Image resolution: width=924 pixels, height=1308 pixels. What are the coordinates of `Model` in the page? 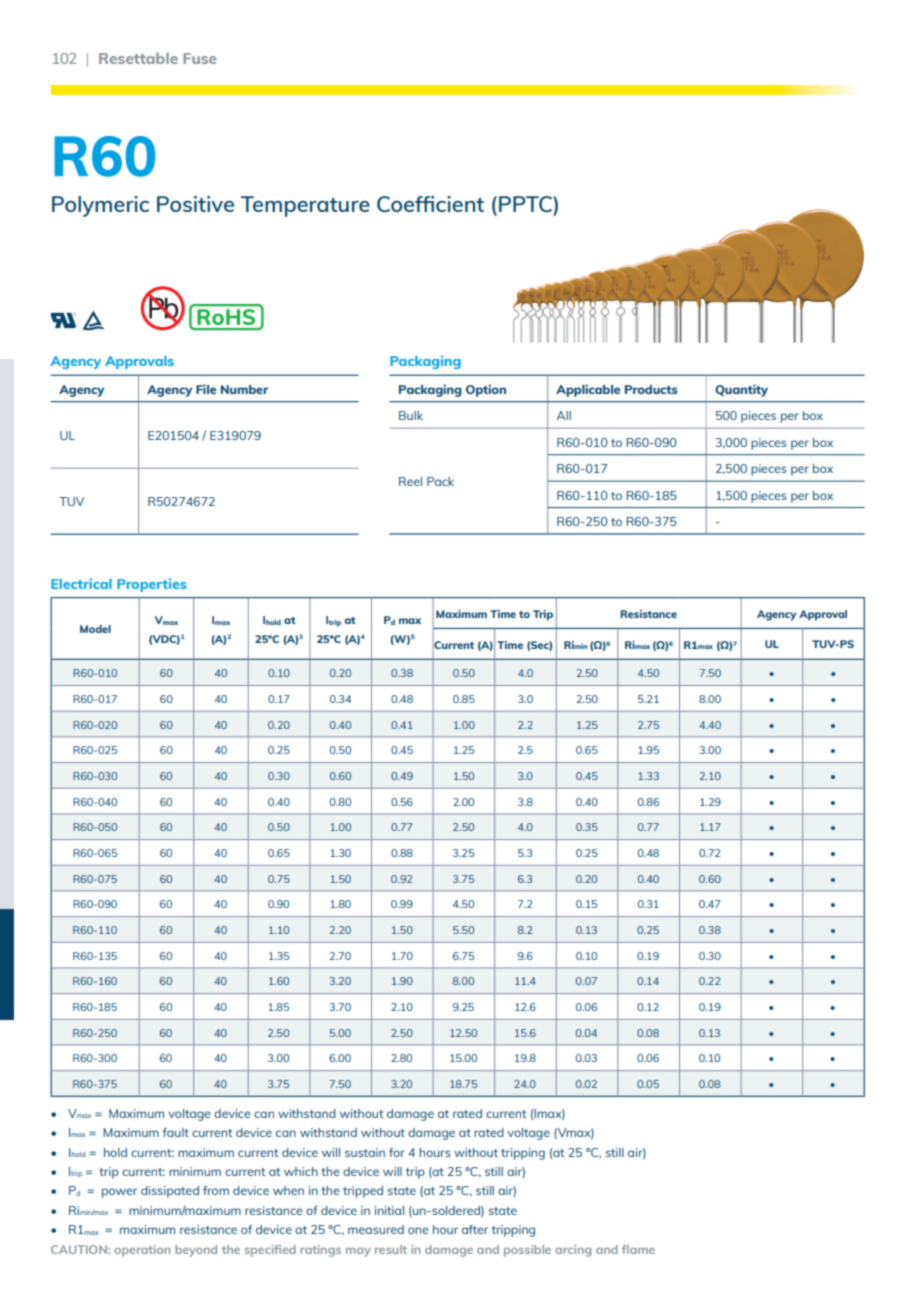 It's located at (95, 629).
